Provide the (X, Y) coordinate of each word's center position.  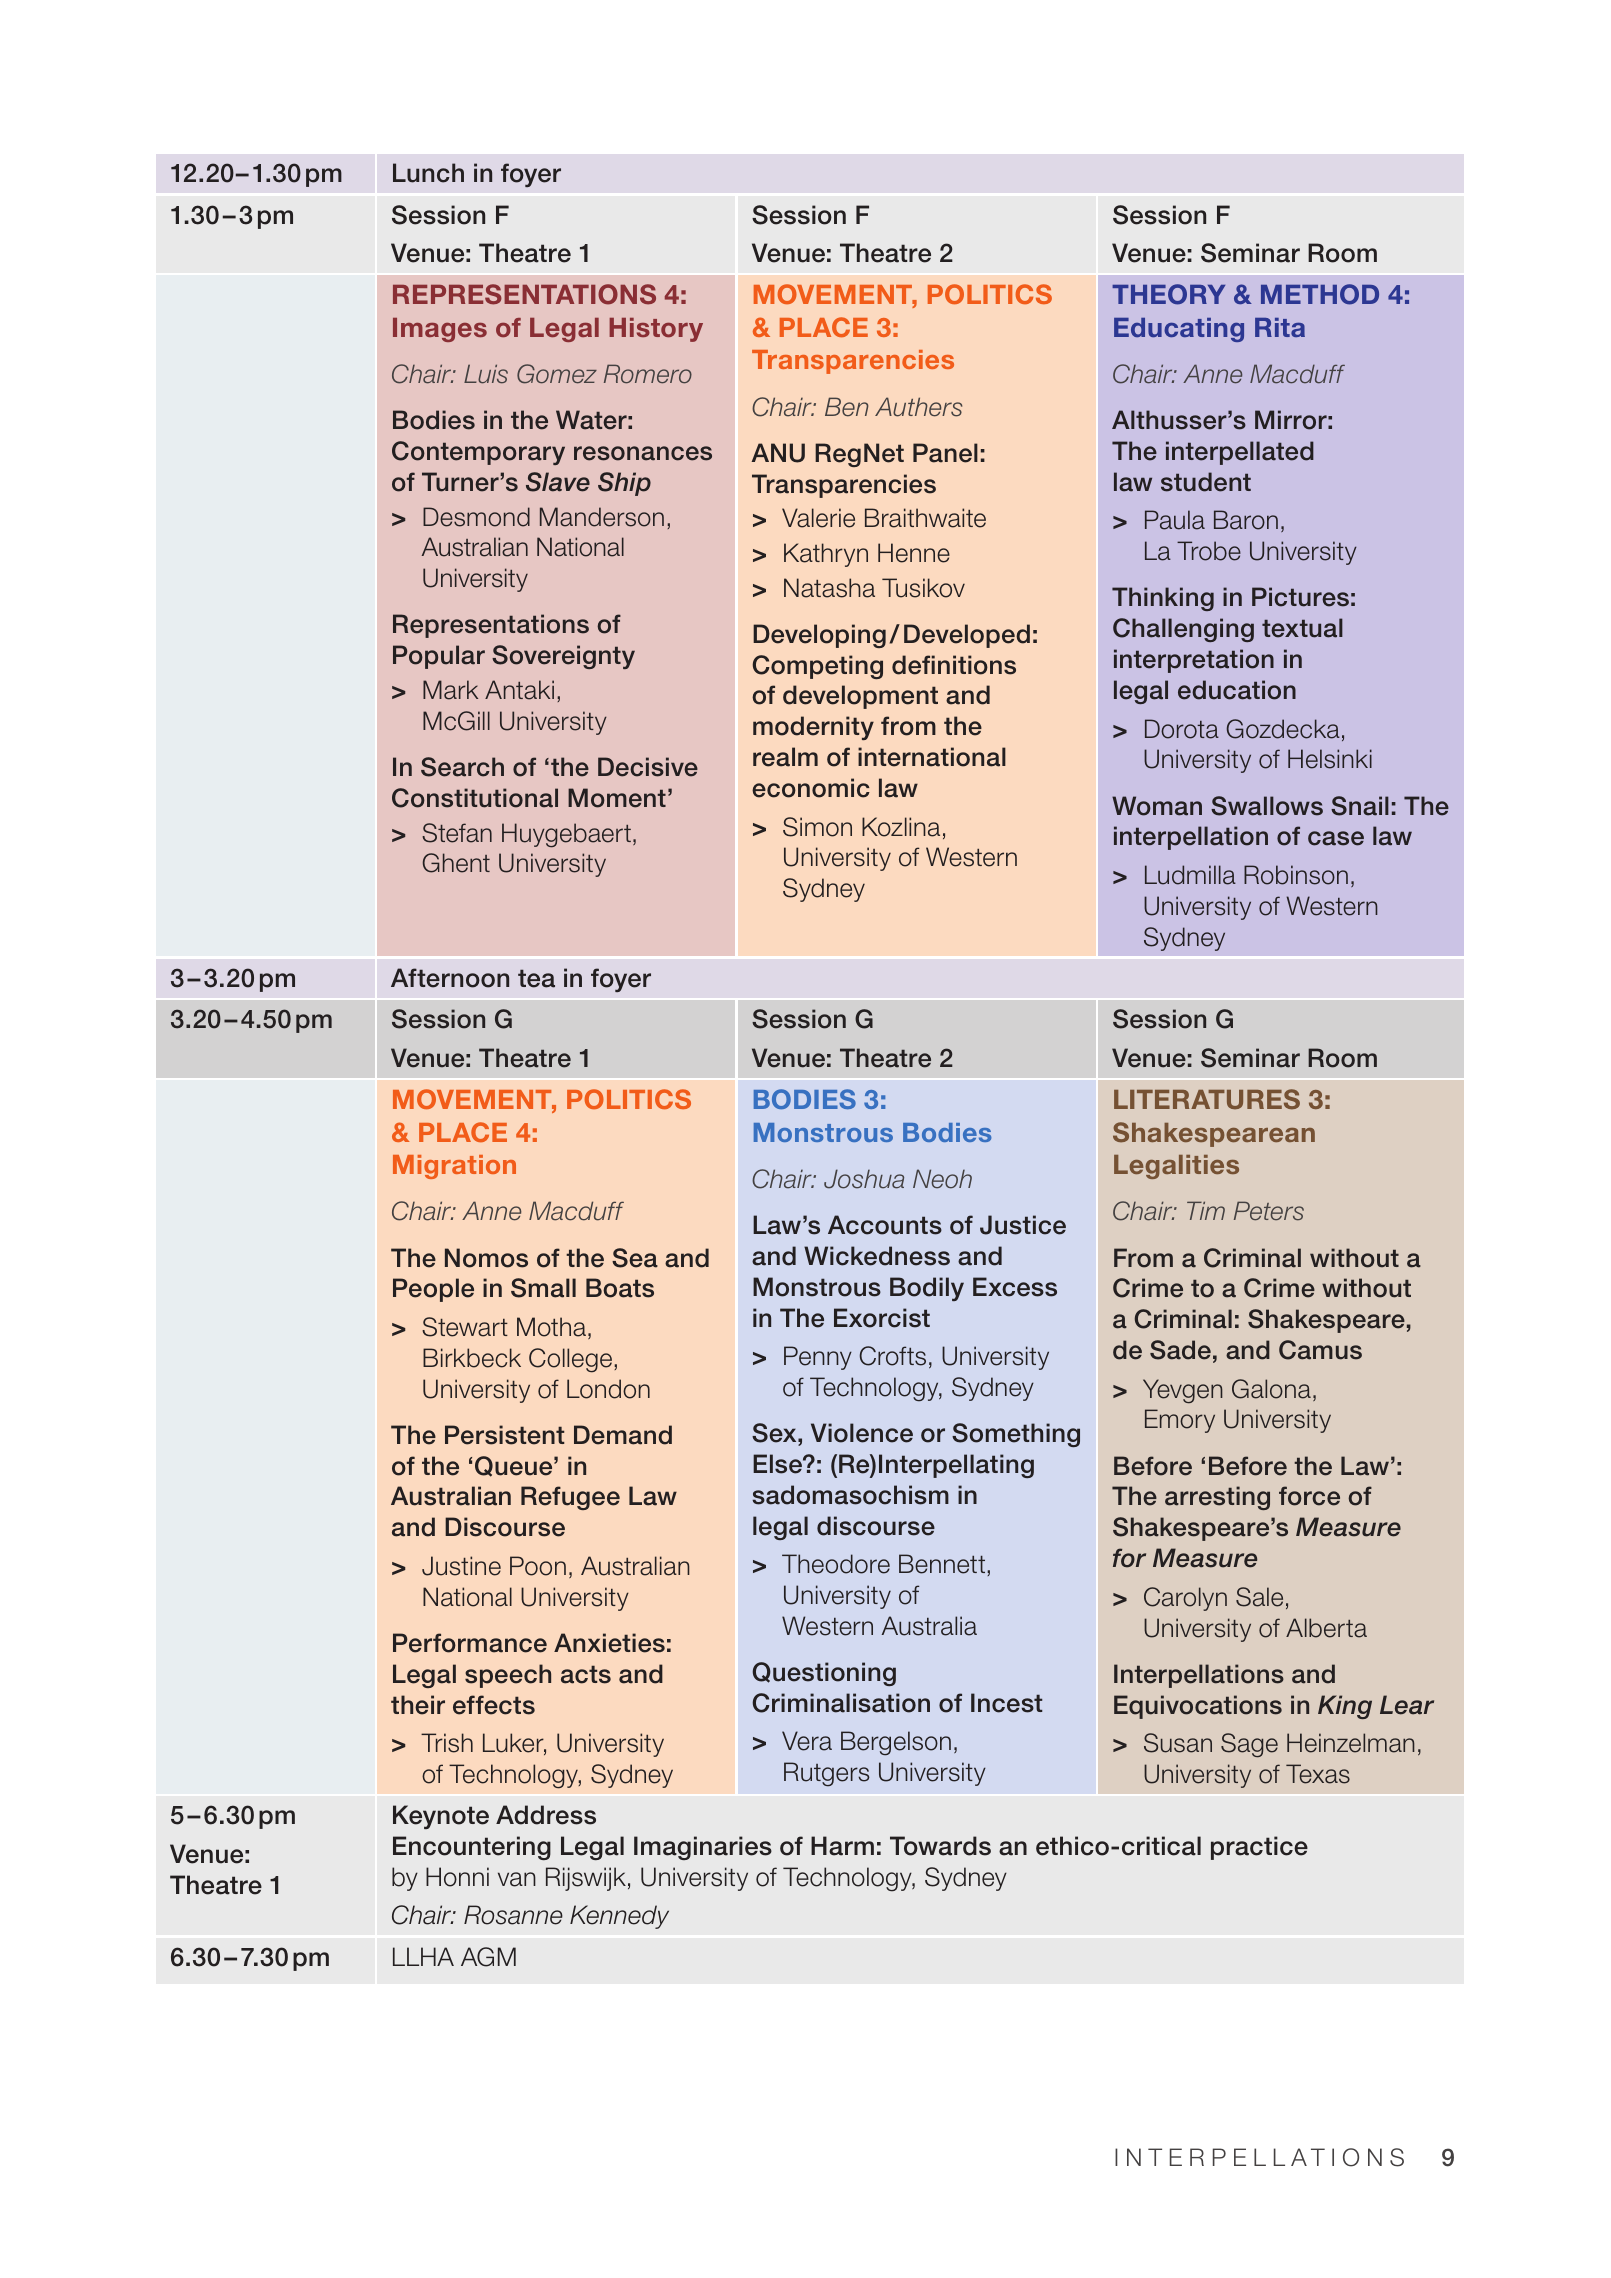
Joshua (864, 1179)
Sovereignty (563, 657)
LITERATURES (1207, 1099)
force (1309, 1496)
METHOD (1320, 294)
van (517, 1879)
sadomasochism (850, 1495)
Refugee (570, 1498)
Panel (945, 453)
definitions (954, 665)
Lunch (428, 173)
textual (1302, 628)
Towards (940, 1846)
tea (536, 978)
